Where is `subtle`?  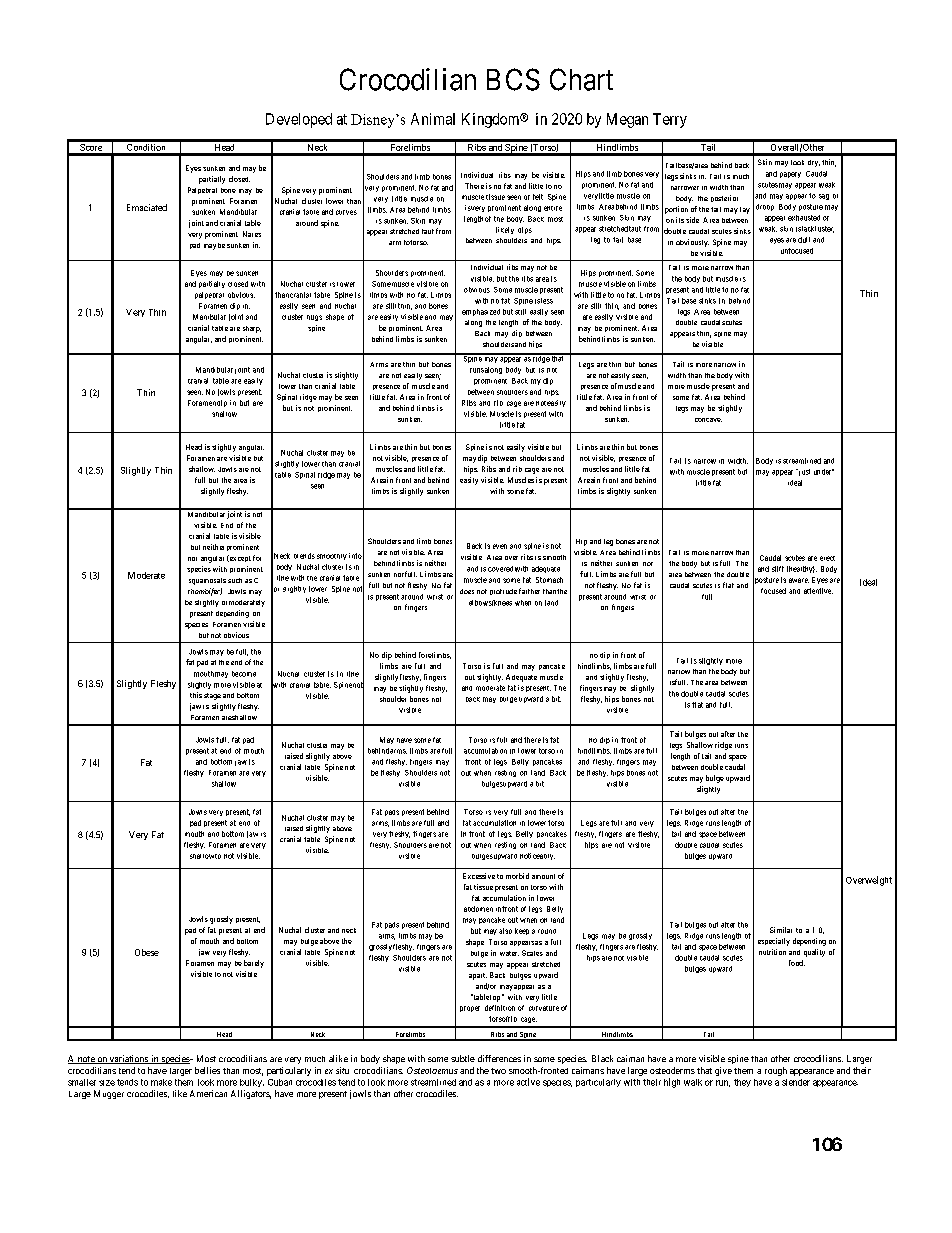 subtle is located at coordinates (463, 1058).
